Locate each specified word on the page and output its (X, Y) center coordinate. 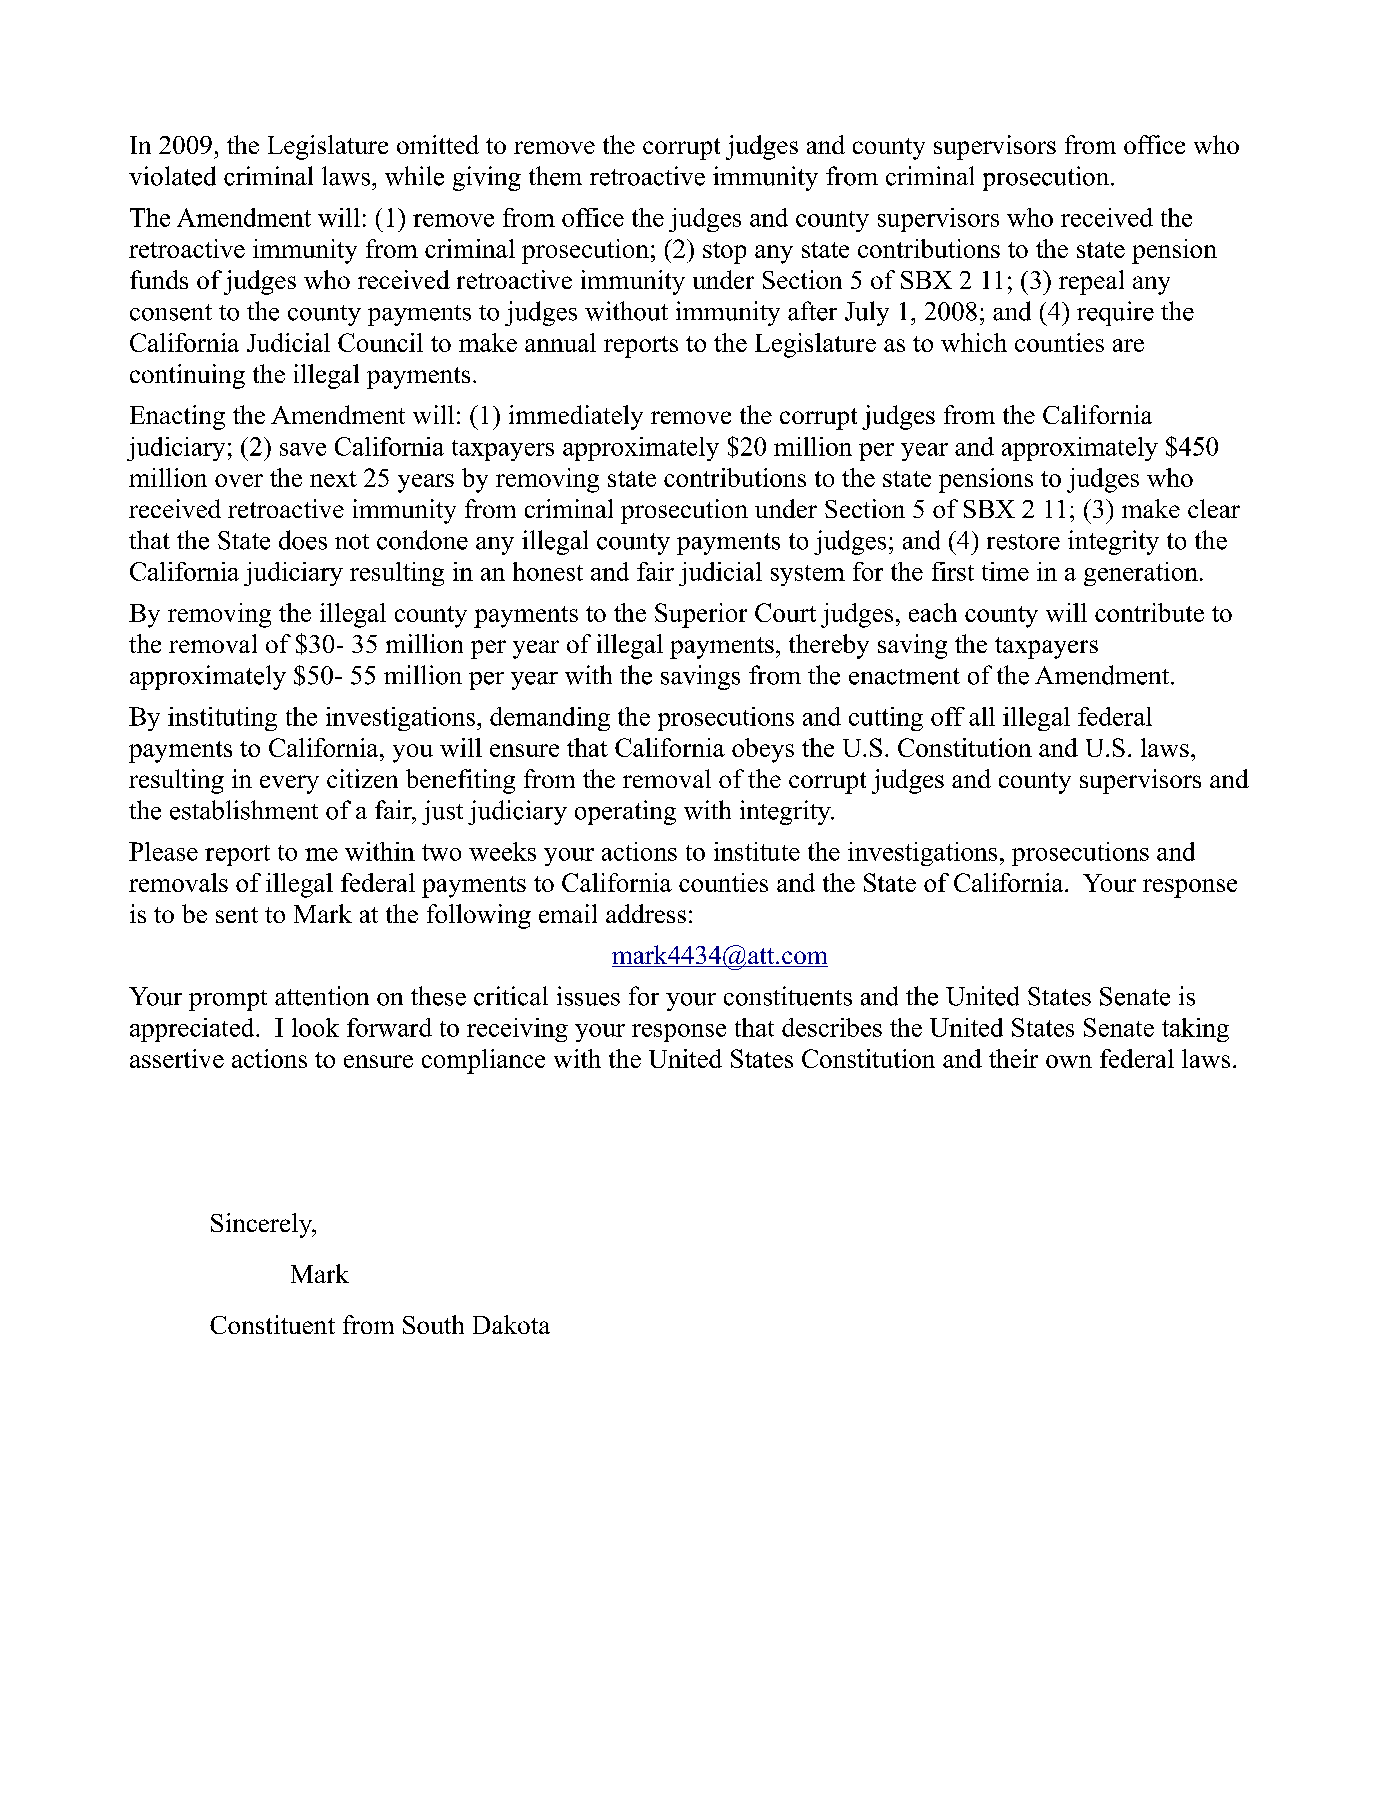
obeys (763, 750)
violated (172, 176)
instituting (222, 719)
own (1069, 1061)
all (982, 716)
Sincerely (263, 1225)
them (555, 176)
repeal (1091, 282)
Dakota (511, 1324)
